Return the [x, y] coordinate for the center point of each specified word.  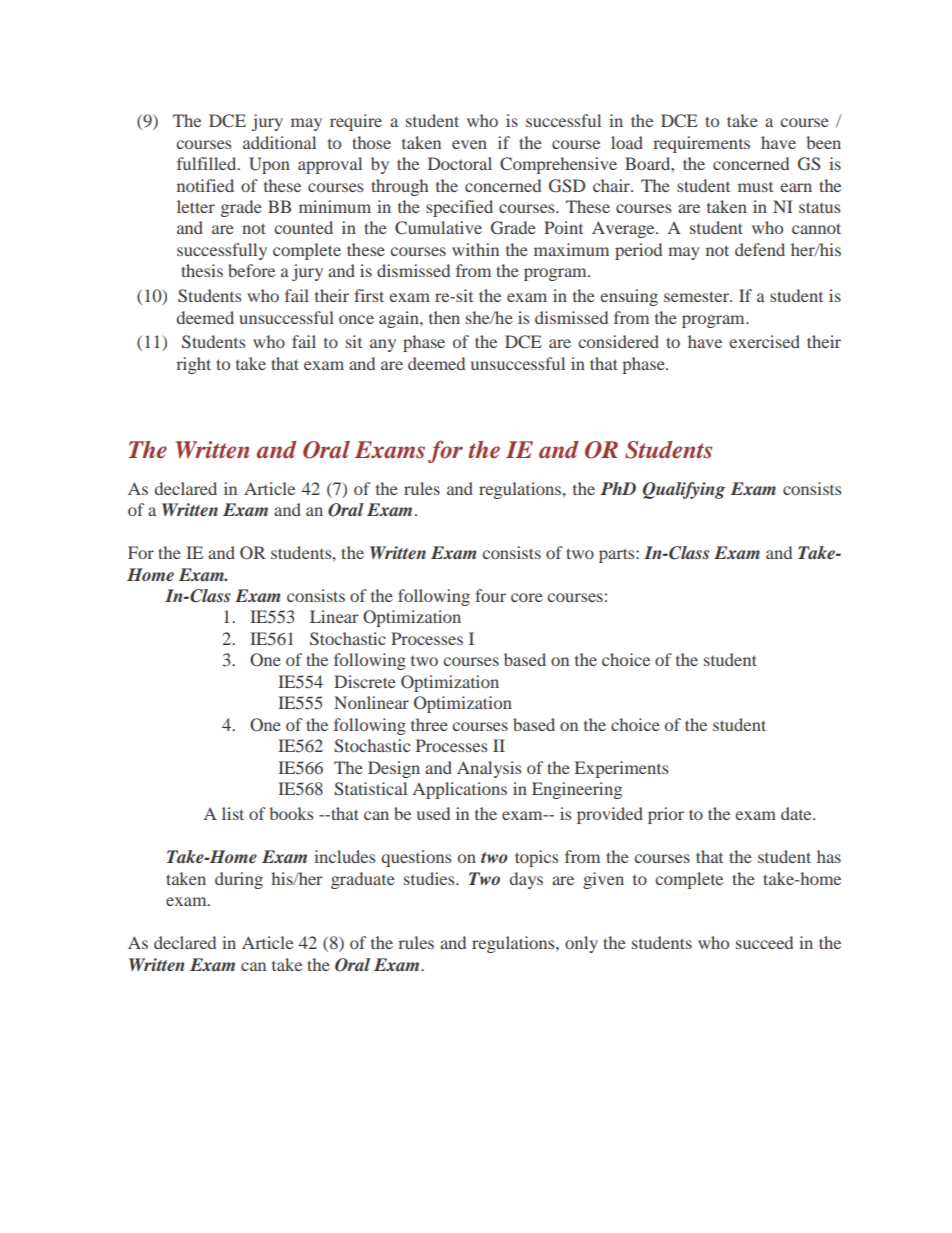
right [193, 365]
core [527, 597]
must [755, 187]
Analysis [489, 769]
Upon [269, 165]
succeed [764, 942]
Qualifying [684, 490]
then [444, 317]
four [490, 595]
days [526, 880]
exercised [764, 341]
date [797, 813]
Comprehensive [558, 165]
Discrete [365, 681]
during [239, 880]
